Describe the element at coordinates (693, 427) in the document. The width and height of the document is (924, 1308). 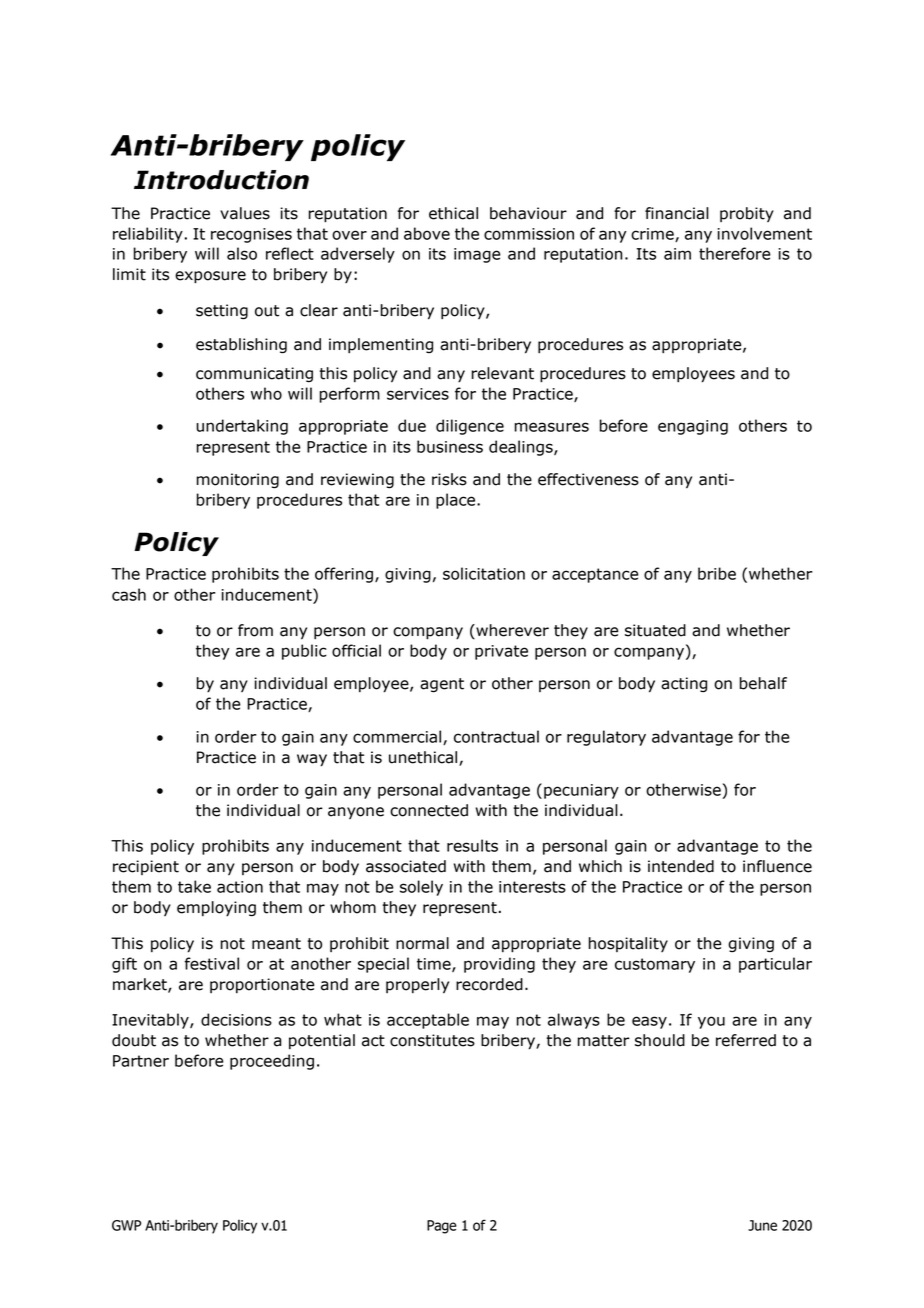
I see `engaging` at that location.
